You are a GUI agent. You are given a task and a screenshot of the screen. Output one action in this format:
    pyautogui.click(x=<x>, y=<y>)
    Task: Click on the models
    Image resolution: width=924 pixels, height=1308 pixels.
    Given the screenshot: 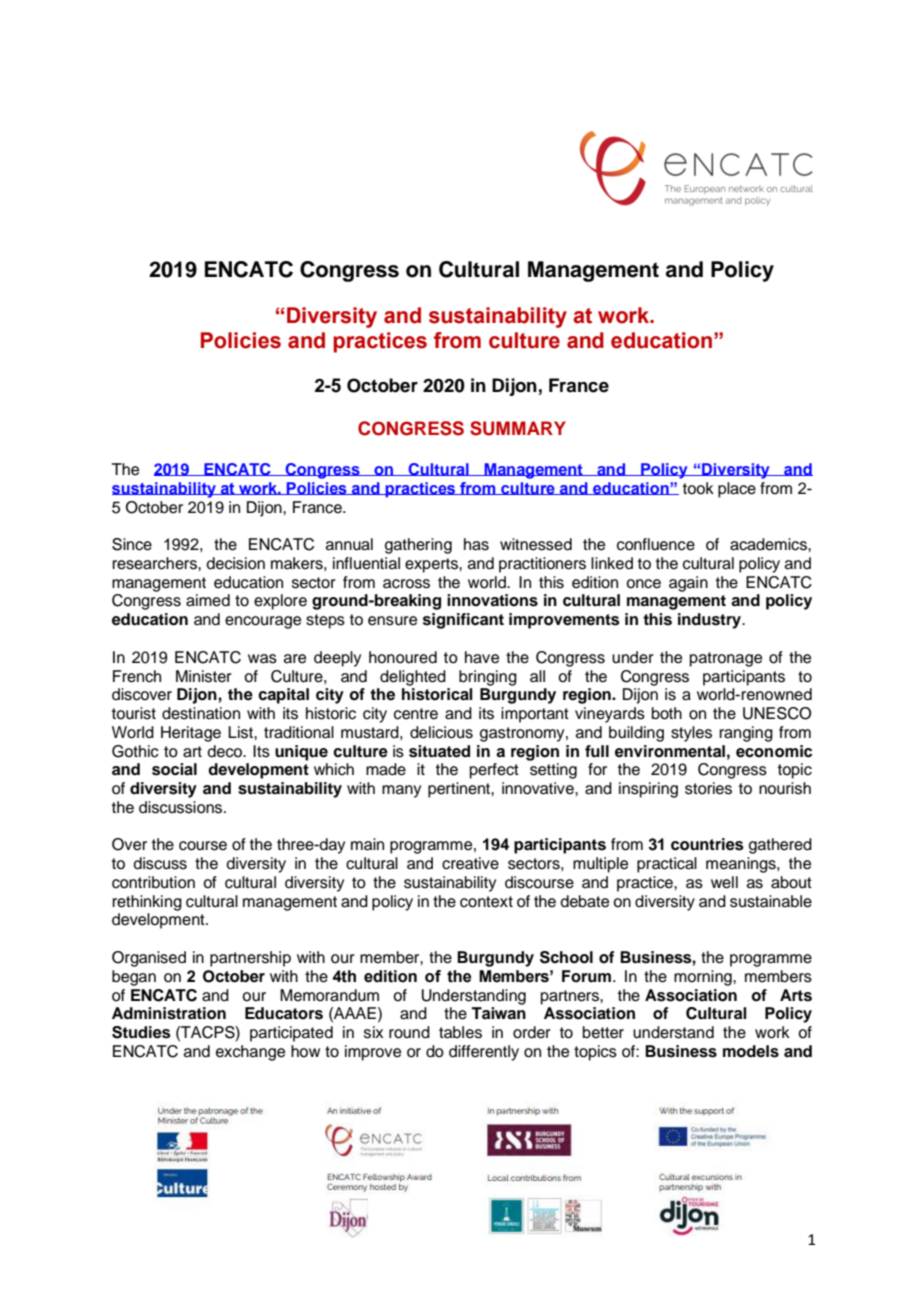 What is the action you would take?
    pyautogui.click(x=751, y=1051)
